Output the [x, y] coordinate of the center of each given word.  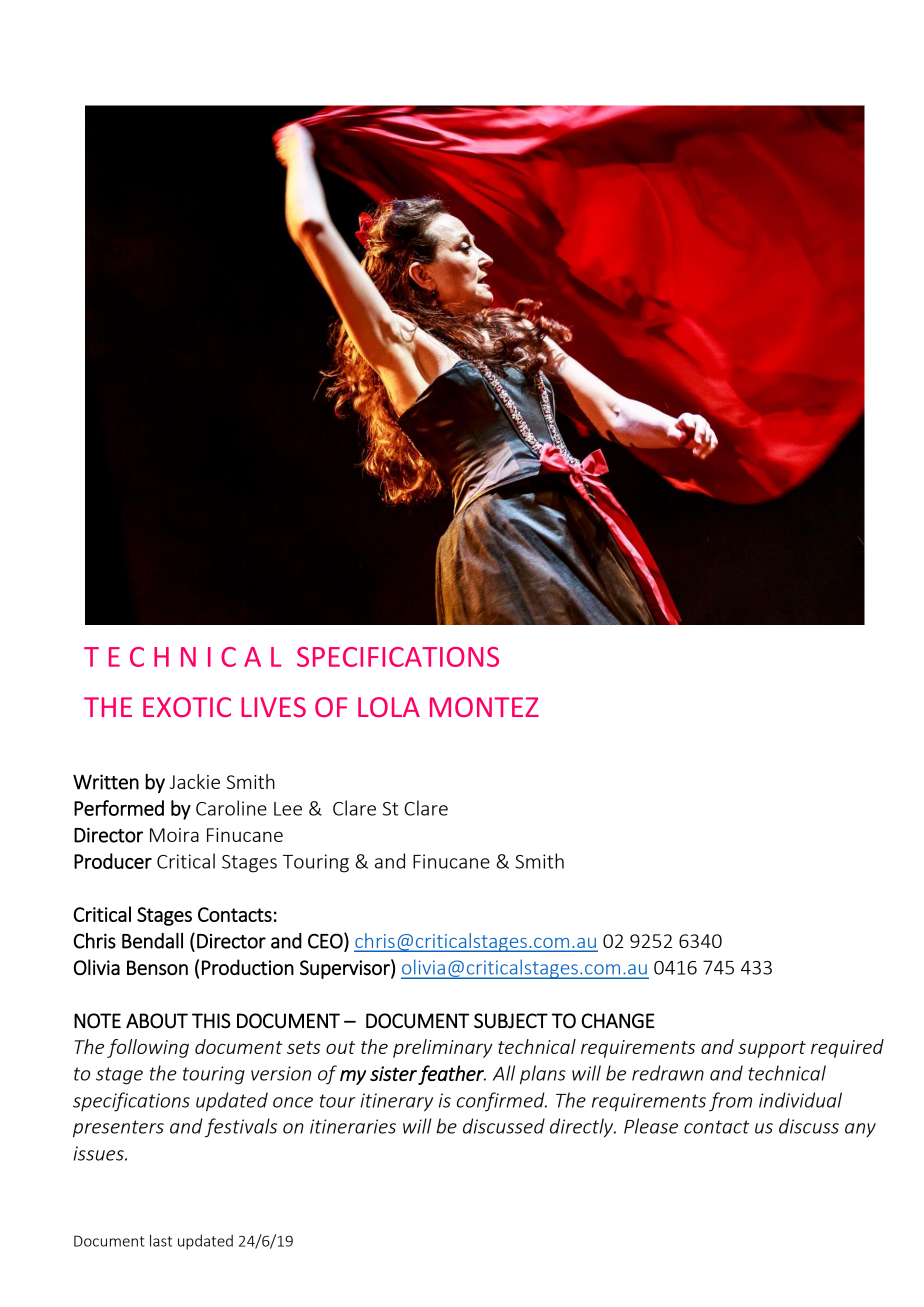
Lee [288, 809]
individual [800, 1100]
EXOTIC [187, 707]
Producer [113, 861]
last [161, 1240]
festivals [241, 1128]
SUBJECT [511, 1021]
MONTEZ [484, 707]
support [772, 1049]
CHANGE [618, 1021]
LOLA [389, 707]
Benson [157, 967]
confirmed [502, 1102]
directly [583, 1128]
